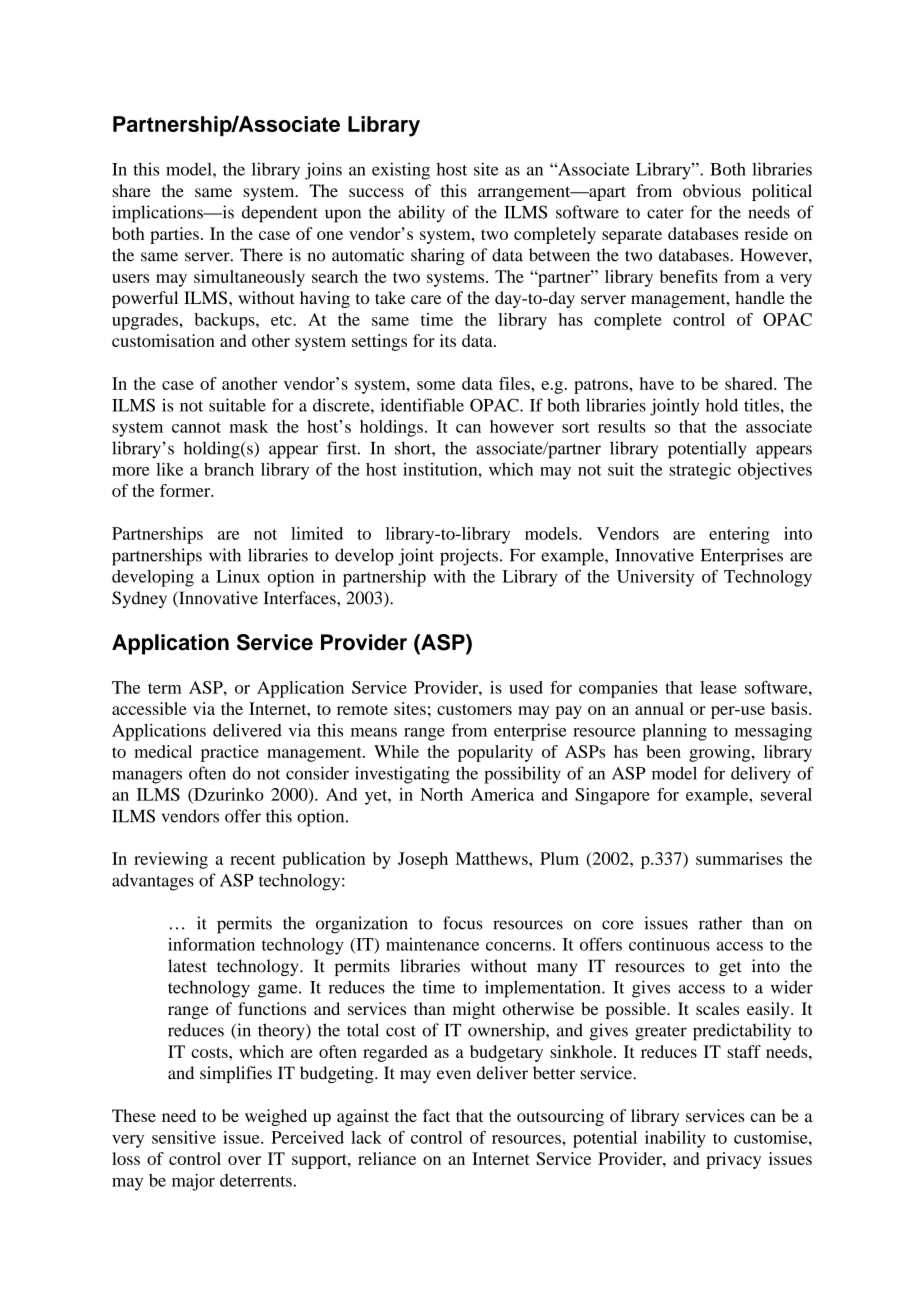 This screenshot has height=1308, width=924. What do you see at coordinates (401, 171) in the screenshot?
I see `existing` at bounding box center [401, 171].
